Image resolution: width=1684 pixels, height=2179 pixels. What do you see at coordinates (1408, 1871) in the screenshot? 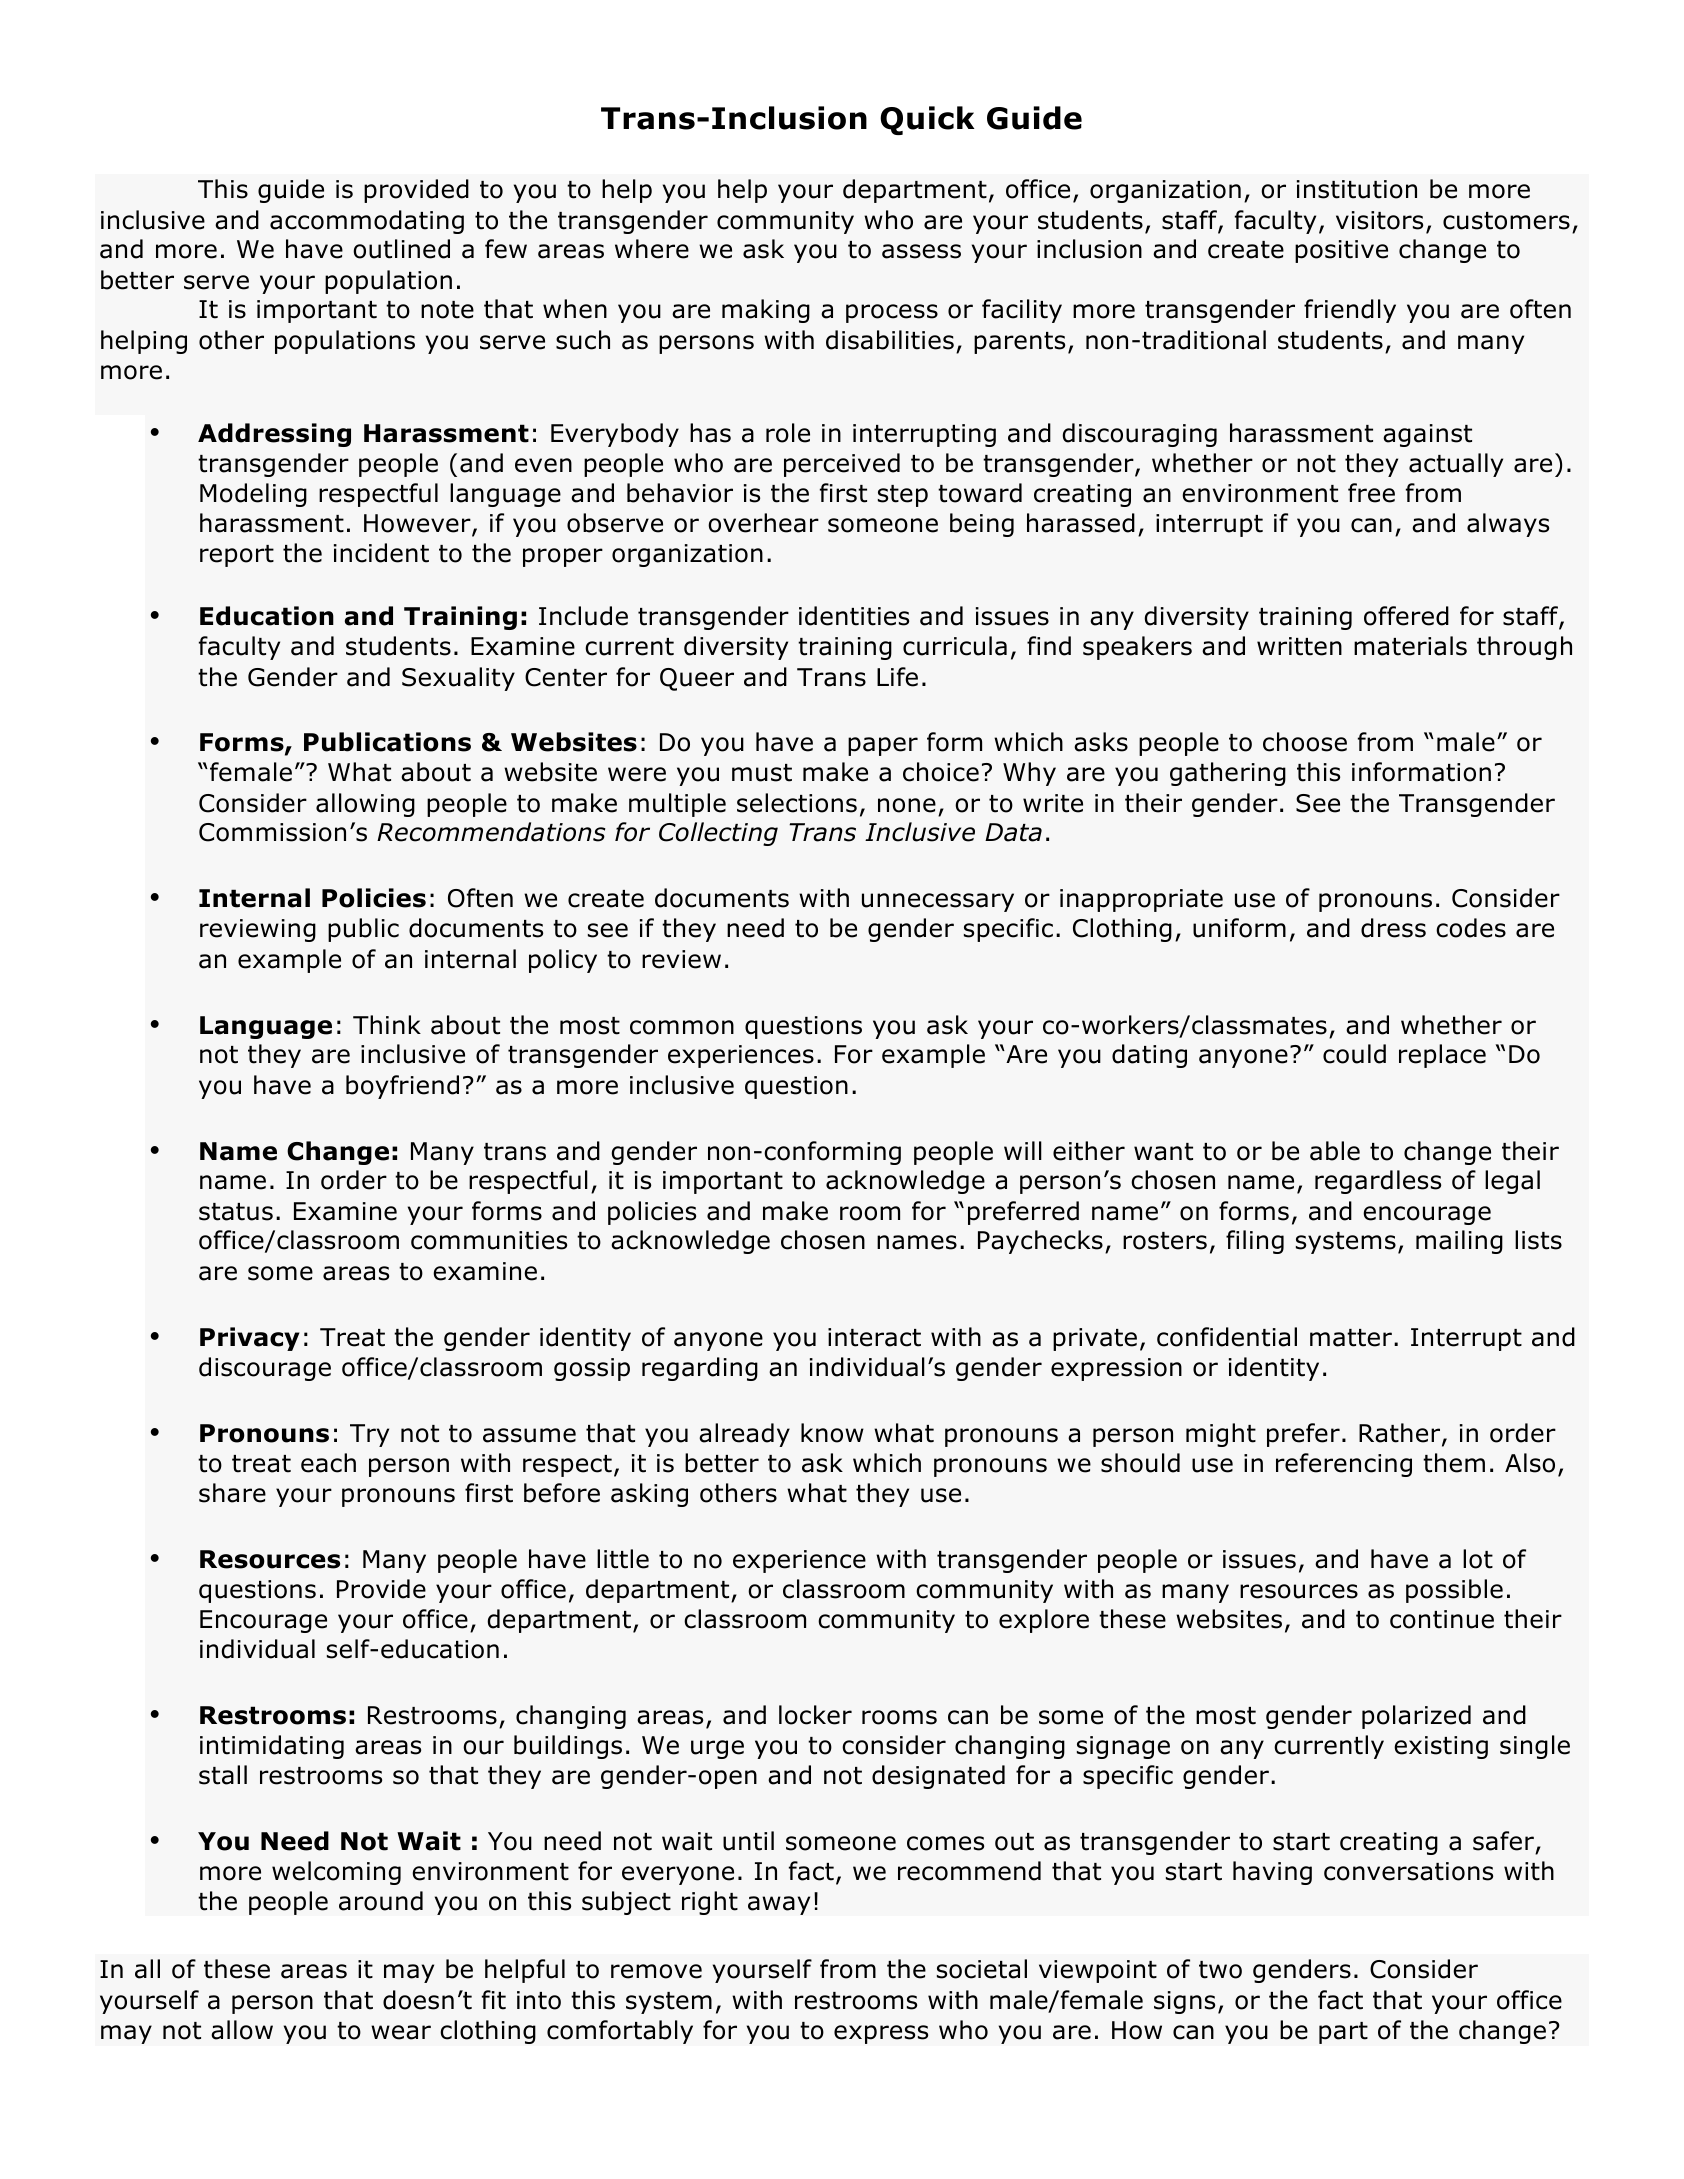
I see `conversations` at bounding box center [1408, 1871].
